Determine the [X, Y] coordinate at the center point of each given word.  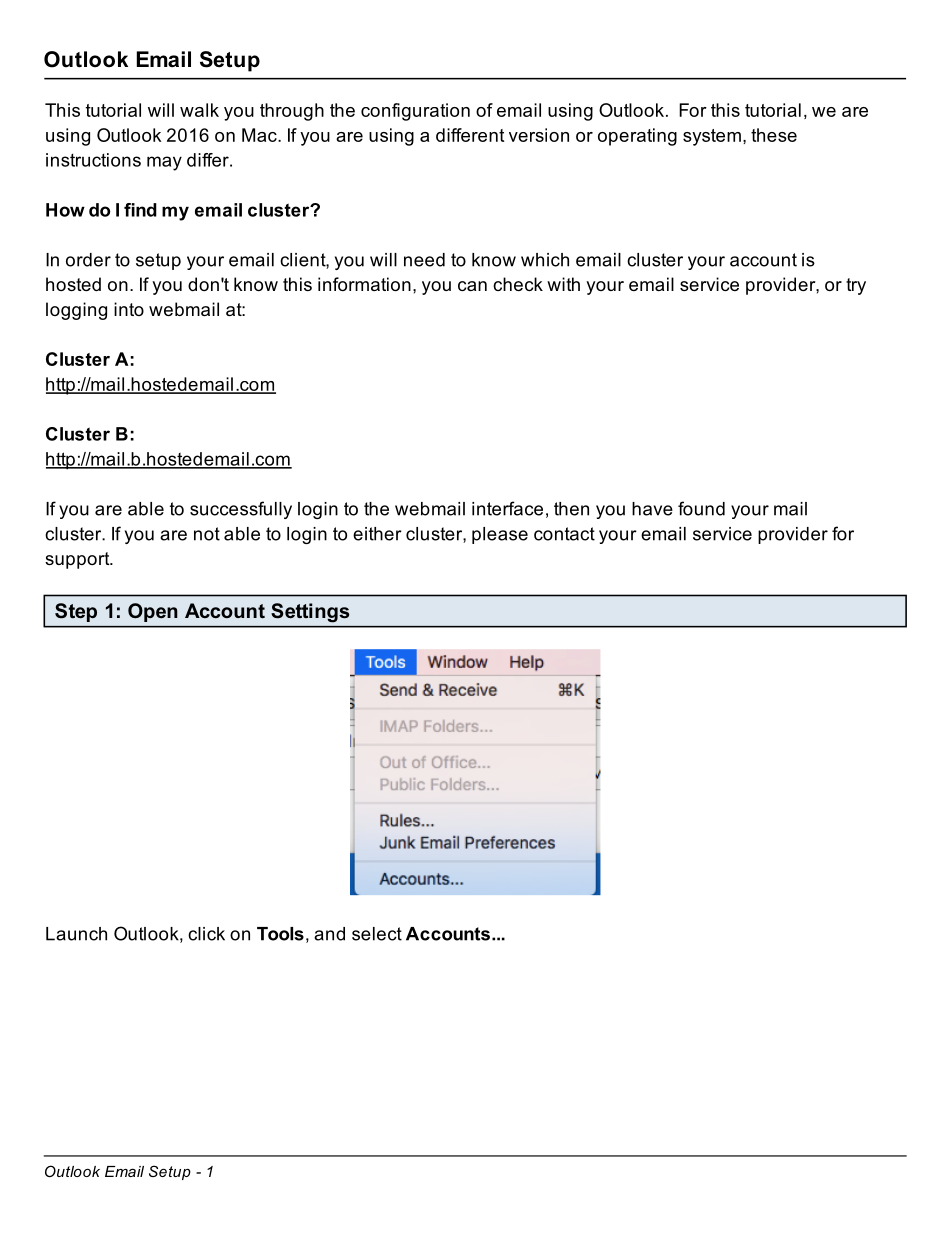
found [701, 508]
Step [76, 612]
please [500, 535]
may [164, 163]
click [206, 934]
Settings [310, 612]
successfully [241, 510]
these [774, 135]
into [129, 309]
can [472, 286]
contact [564, 534]
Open [152, 612]
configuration [415, 112]
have [652, 509]
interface [507, 508]
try [856, 286]
